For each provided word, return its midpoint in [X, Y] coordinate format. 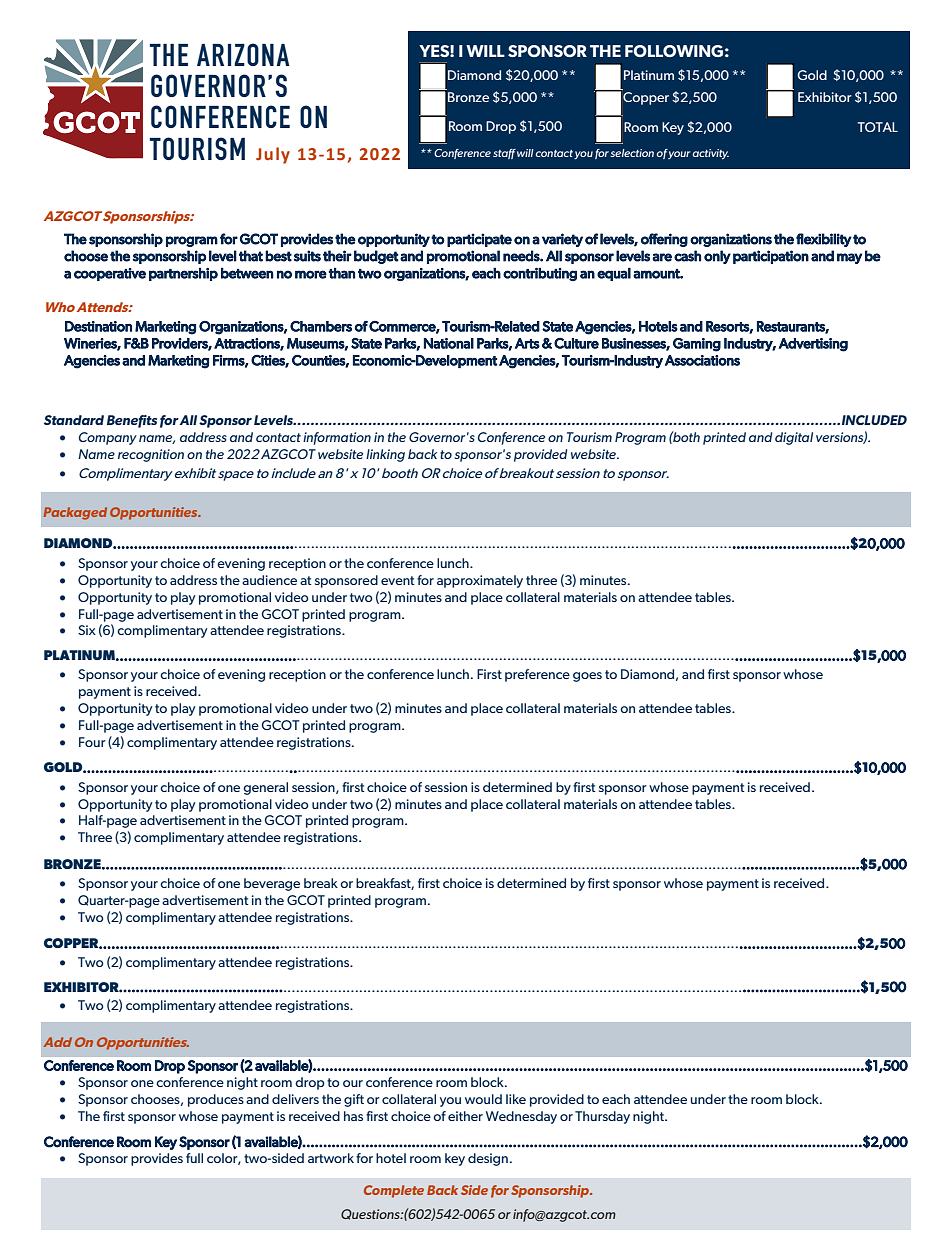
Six [87, 630]
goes [587, 677]
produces [216, 1100]
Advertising [813, 345]
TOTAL [878, 127]
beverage [272, 884]
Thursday [602, 1117]
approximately [480, 581]
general [265, 788]
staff [504, 154]
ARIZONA [243, 54]
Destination [98, 326]
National [449, 343]
